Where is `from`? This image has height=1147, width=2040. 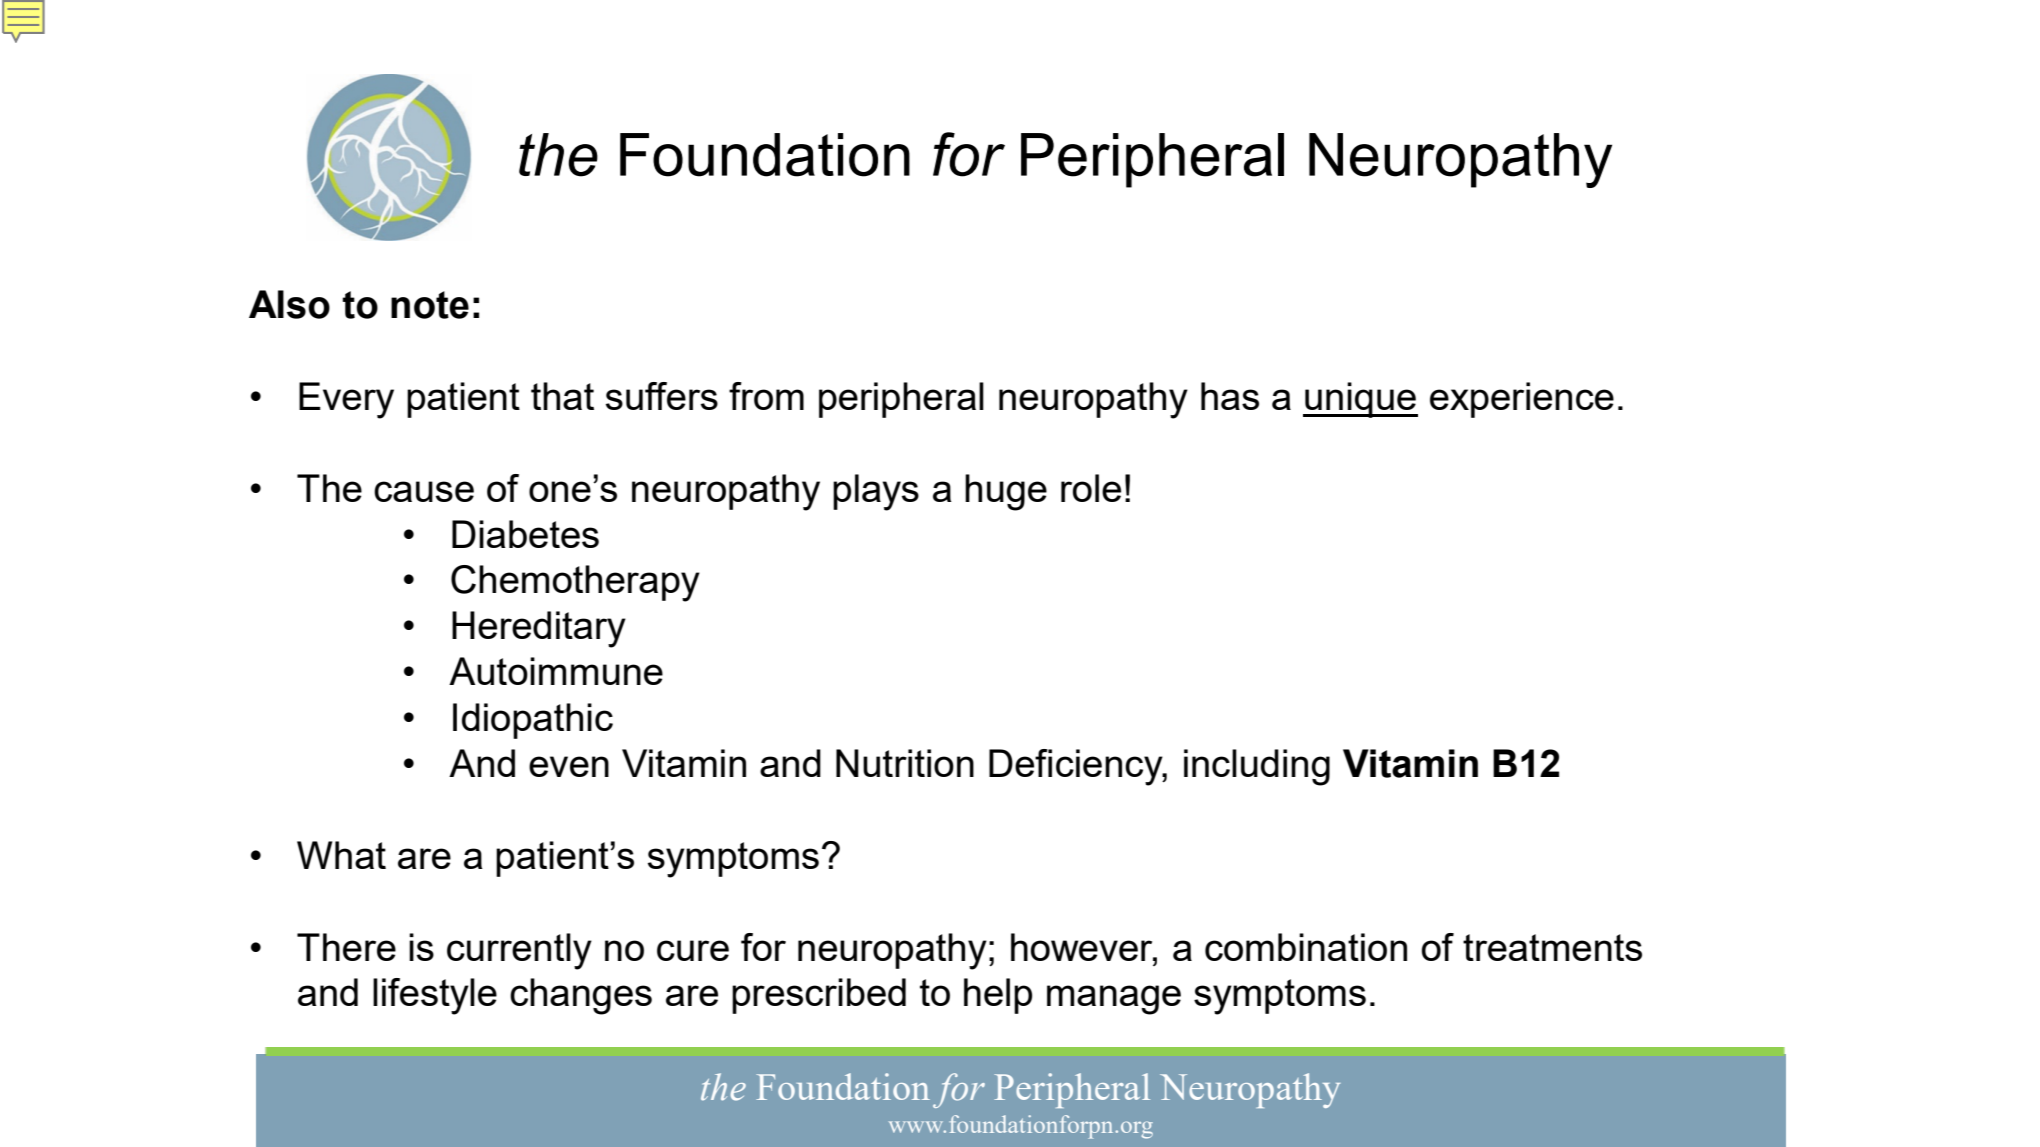 from is located at coordinates (766, 396).
